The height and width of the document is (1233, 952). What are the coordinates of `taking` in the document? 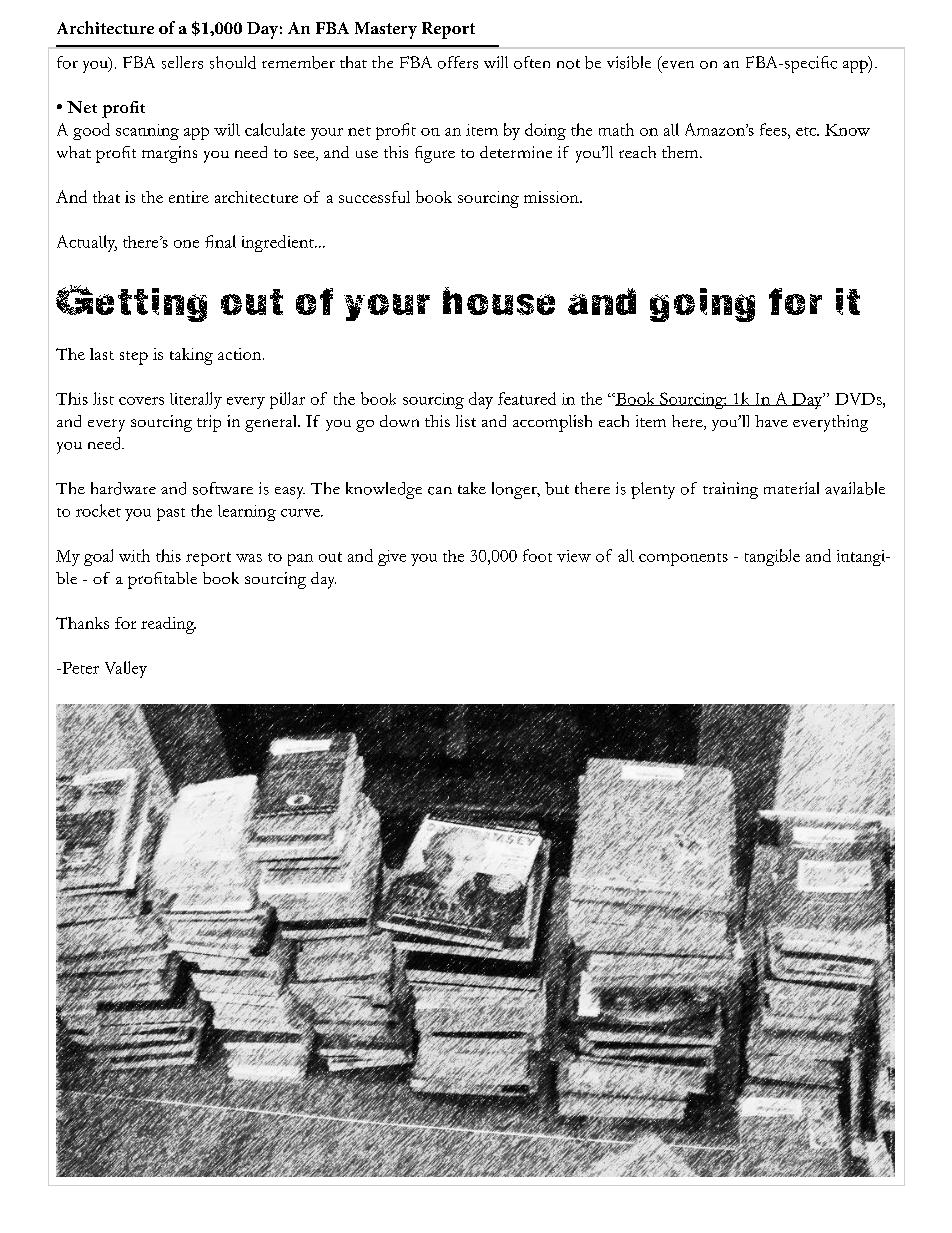 It's located at (191, 356).
